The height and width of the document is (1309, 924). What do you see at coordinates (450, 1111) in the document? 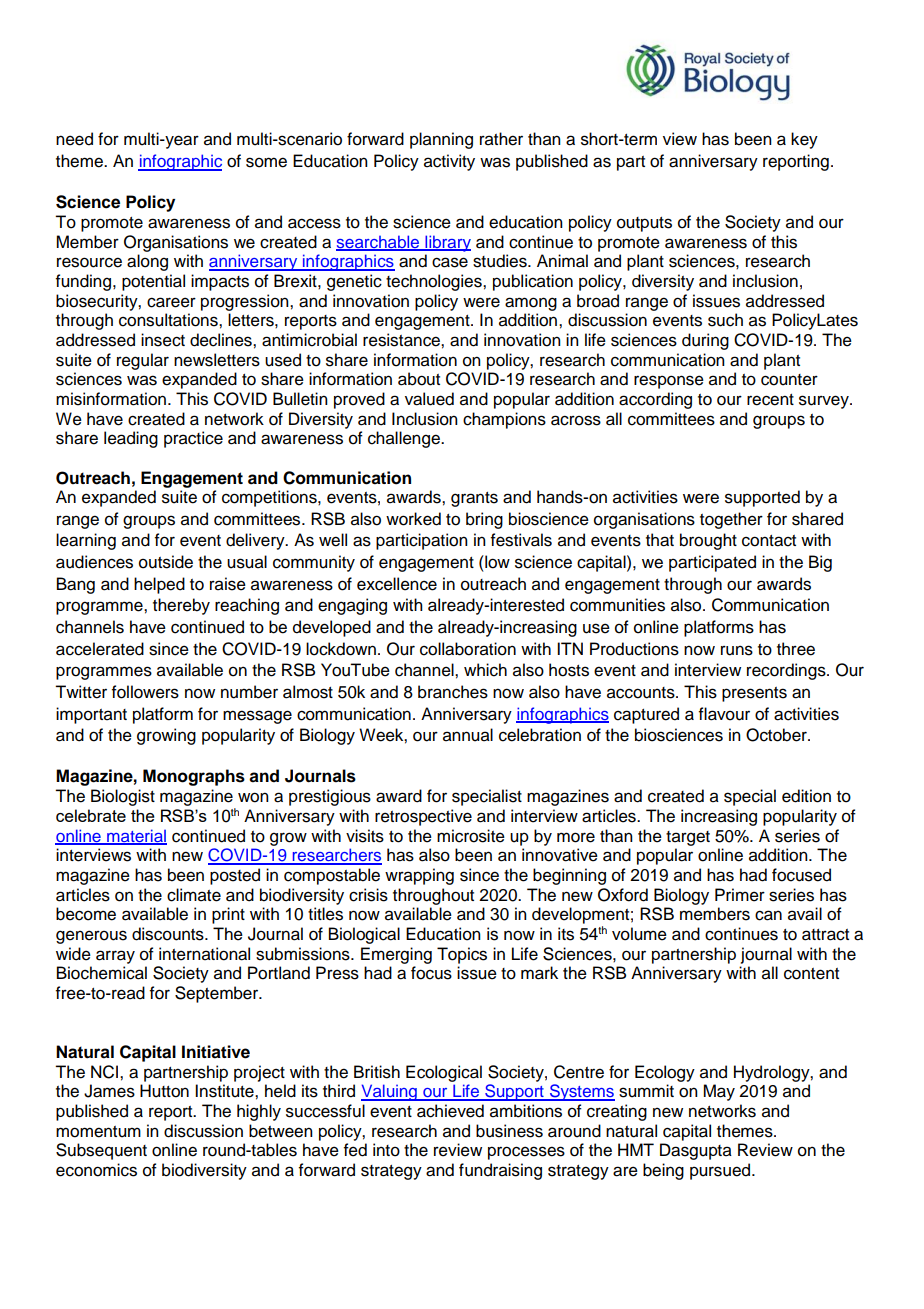
I see `achieved` at bounding box center [450, 1111].
